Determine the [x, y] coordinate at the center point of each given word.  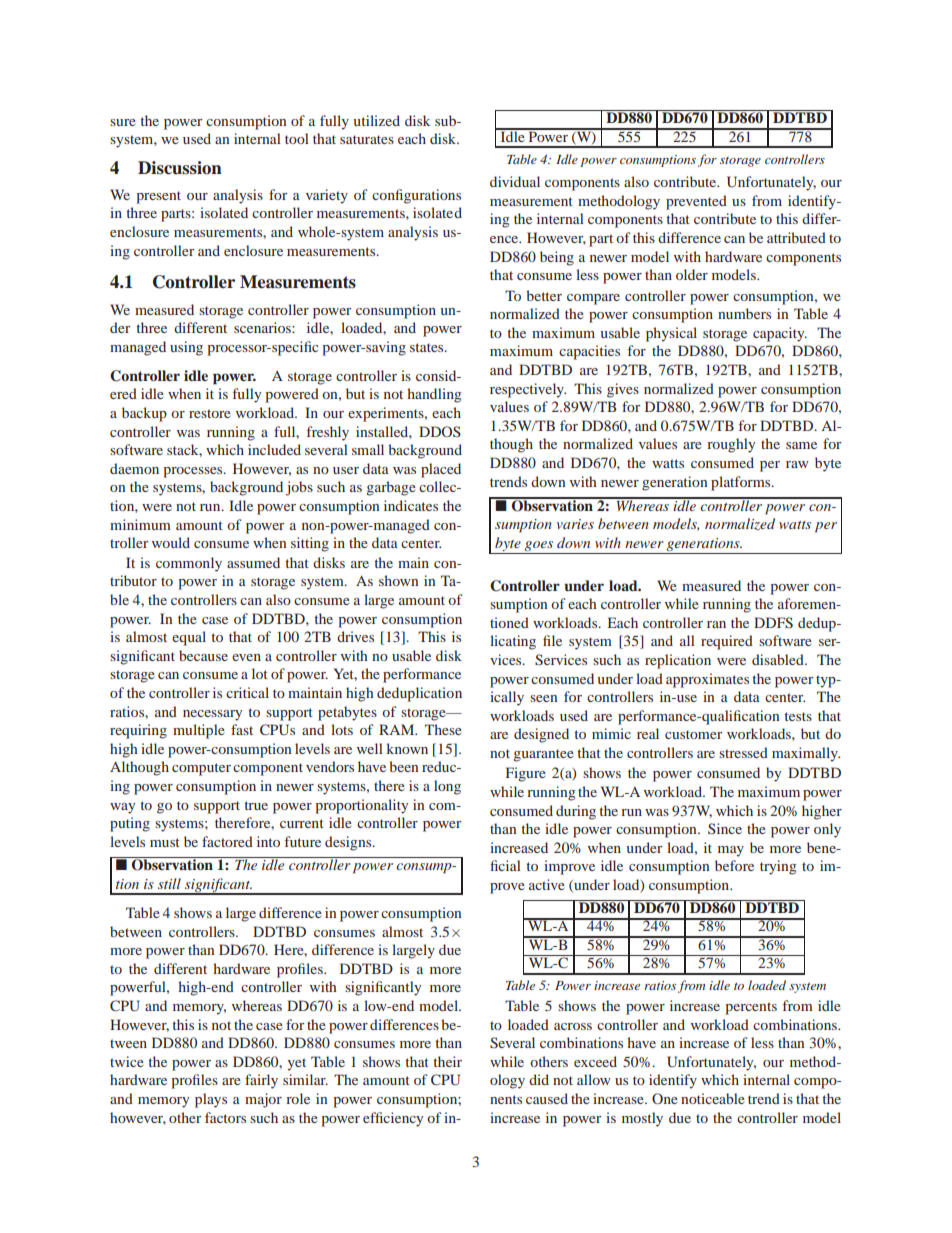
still [169, 883]
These [443, 729]
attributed [796, 237]
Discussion [180, 168]
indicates [411, 505]
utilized [376, 120]
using [186, 348]
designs [349, 843]
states [428, 347]
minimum [140, 524]
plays [211, 1100]
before [734, 865]
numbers [744, 313]
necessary [212, 715]
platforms [742, 483]
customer [693, 734]
